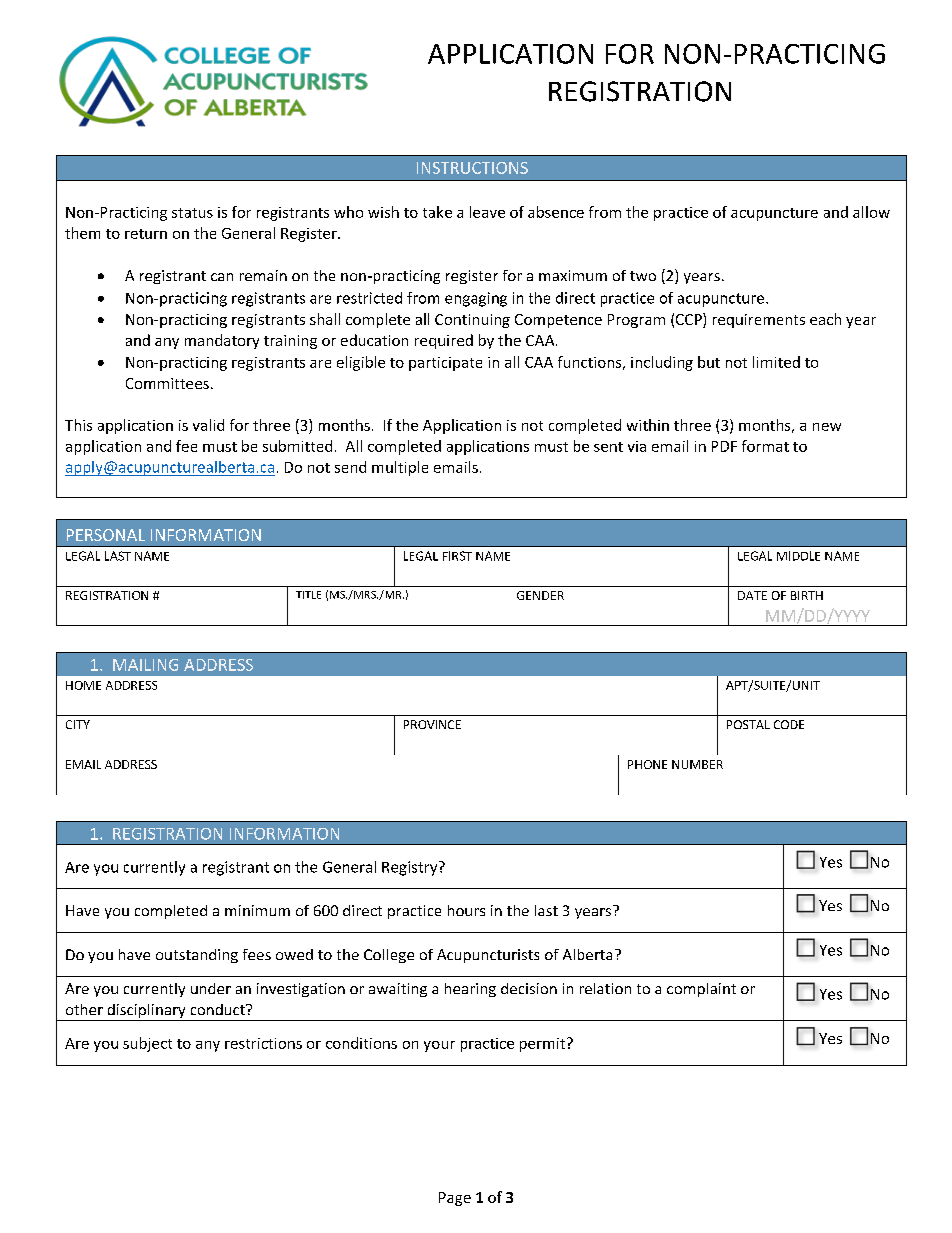 This document has width=952, height=1233. Describe the element at coordinates (697, 764) in the document. I see `NUMBER` at that location.
